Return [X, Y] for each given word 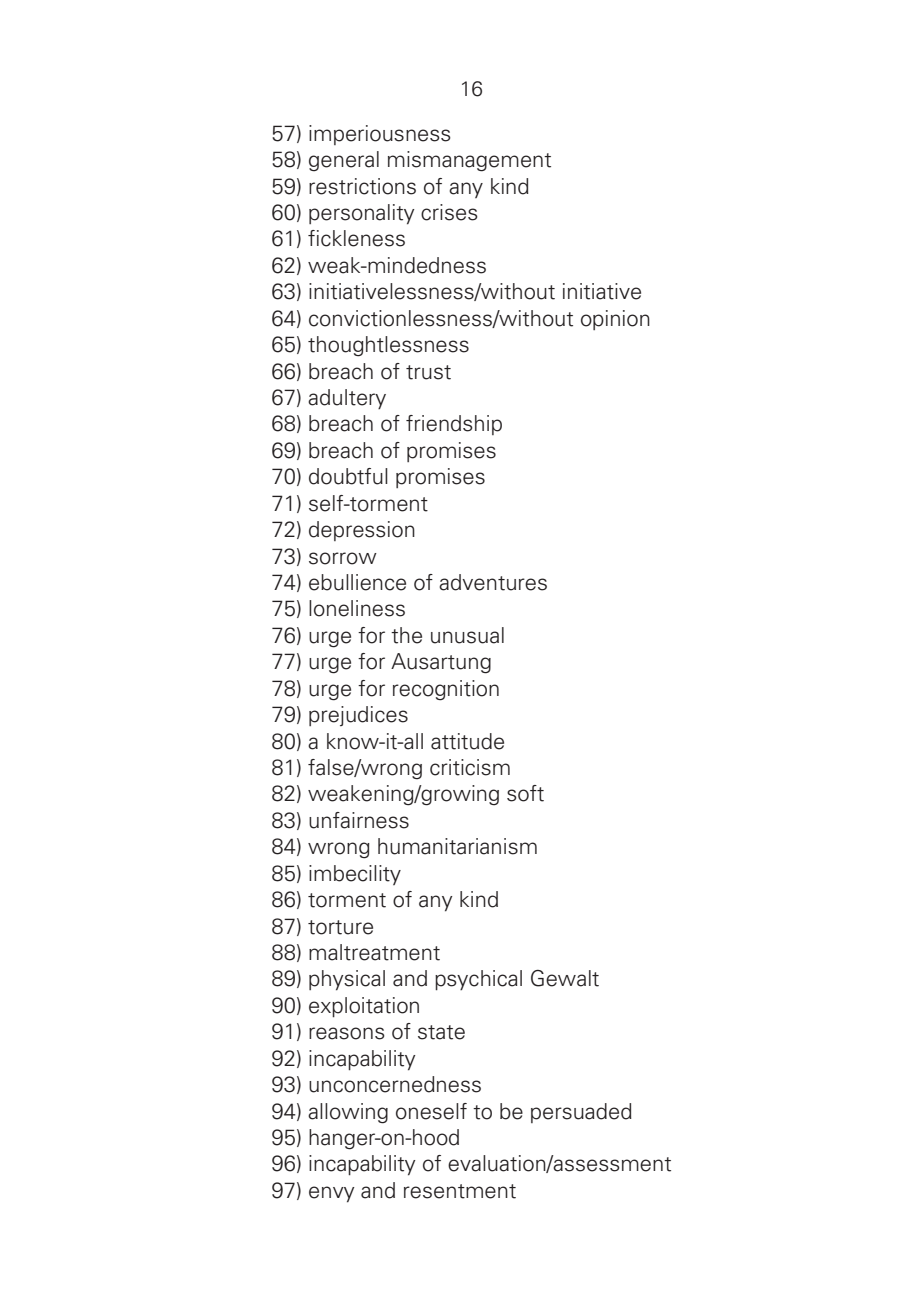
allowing [348, 1113]
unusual [467, 635]
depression [362, 531]
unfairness [359, 820]
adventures [493, 582]
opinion [615, 320]
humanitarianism [457, 846]
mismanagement [469, 161]
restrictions [362, 186]
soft [525, 793]
